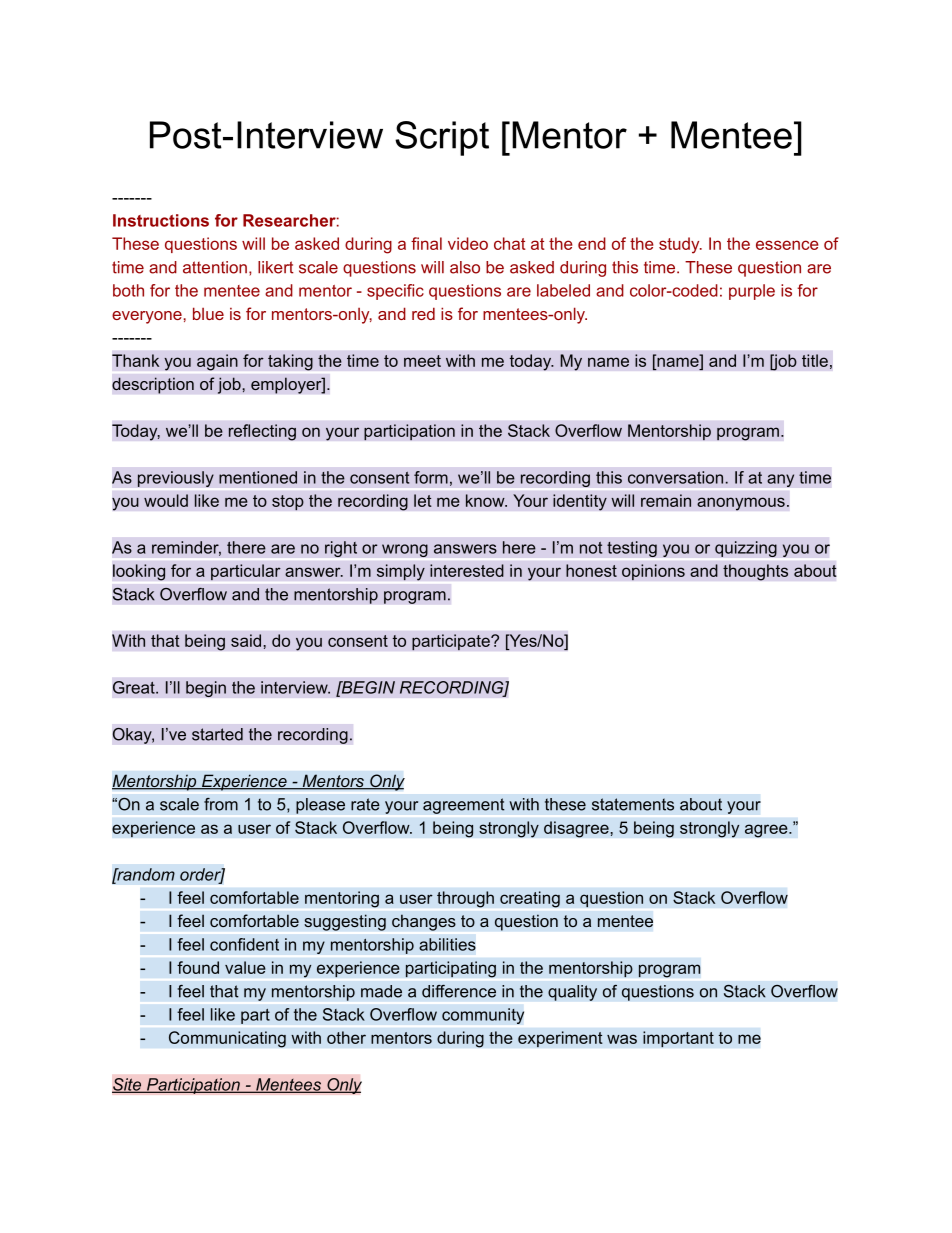  Describe the element at coordinates (483, 1016) in the image. I see `community` at that location.
